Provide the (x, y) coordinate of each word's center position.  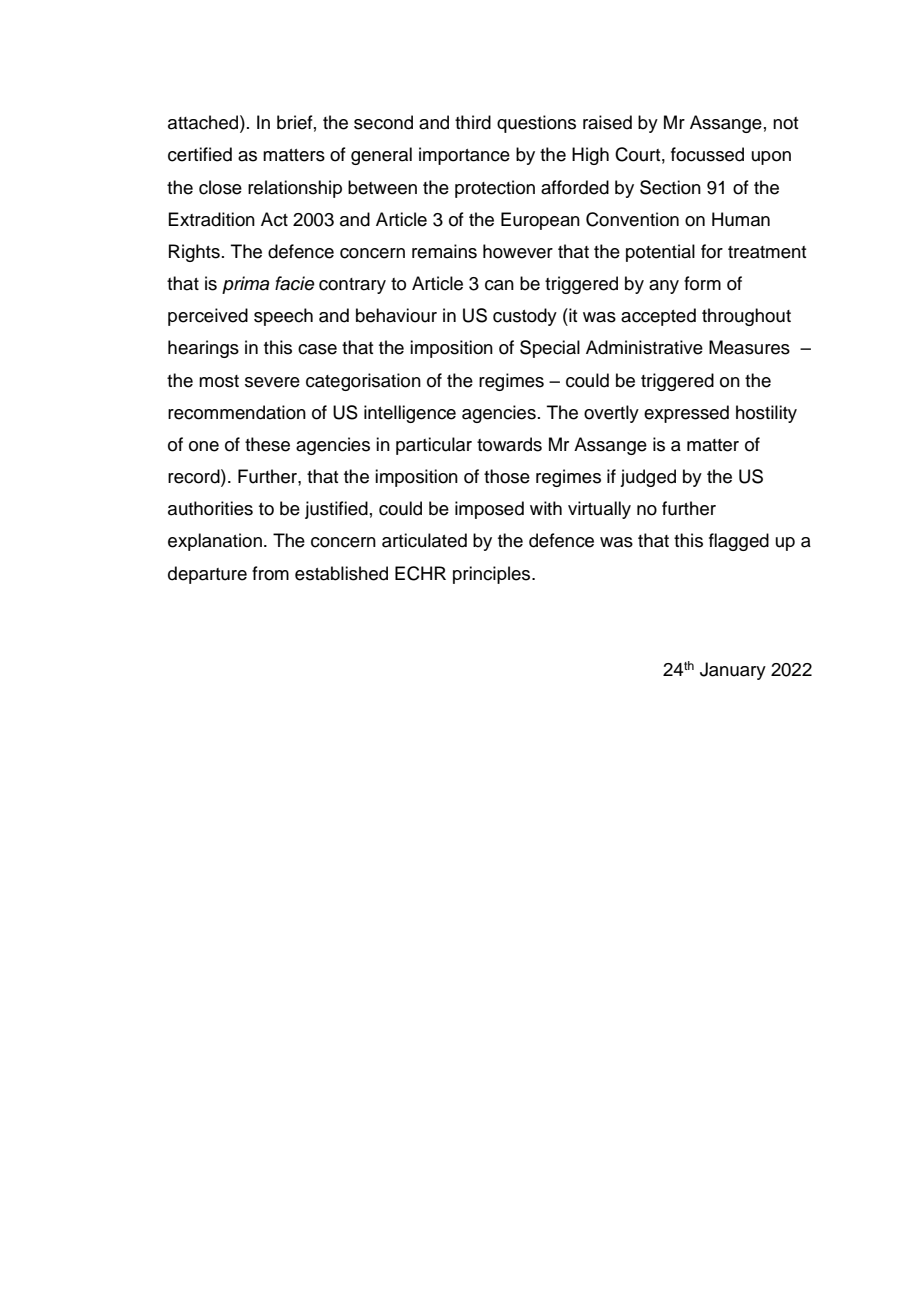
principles (493, 575)
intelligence (410, 414)
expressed (686, 414)
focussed (707, 154)
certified (200, 154)
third (473, 122)
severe (272, 382)
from (270, 573)
